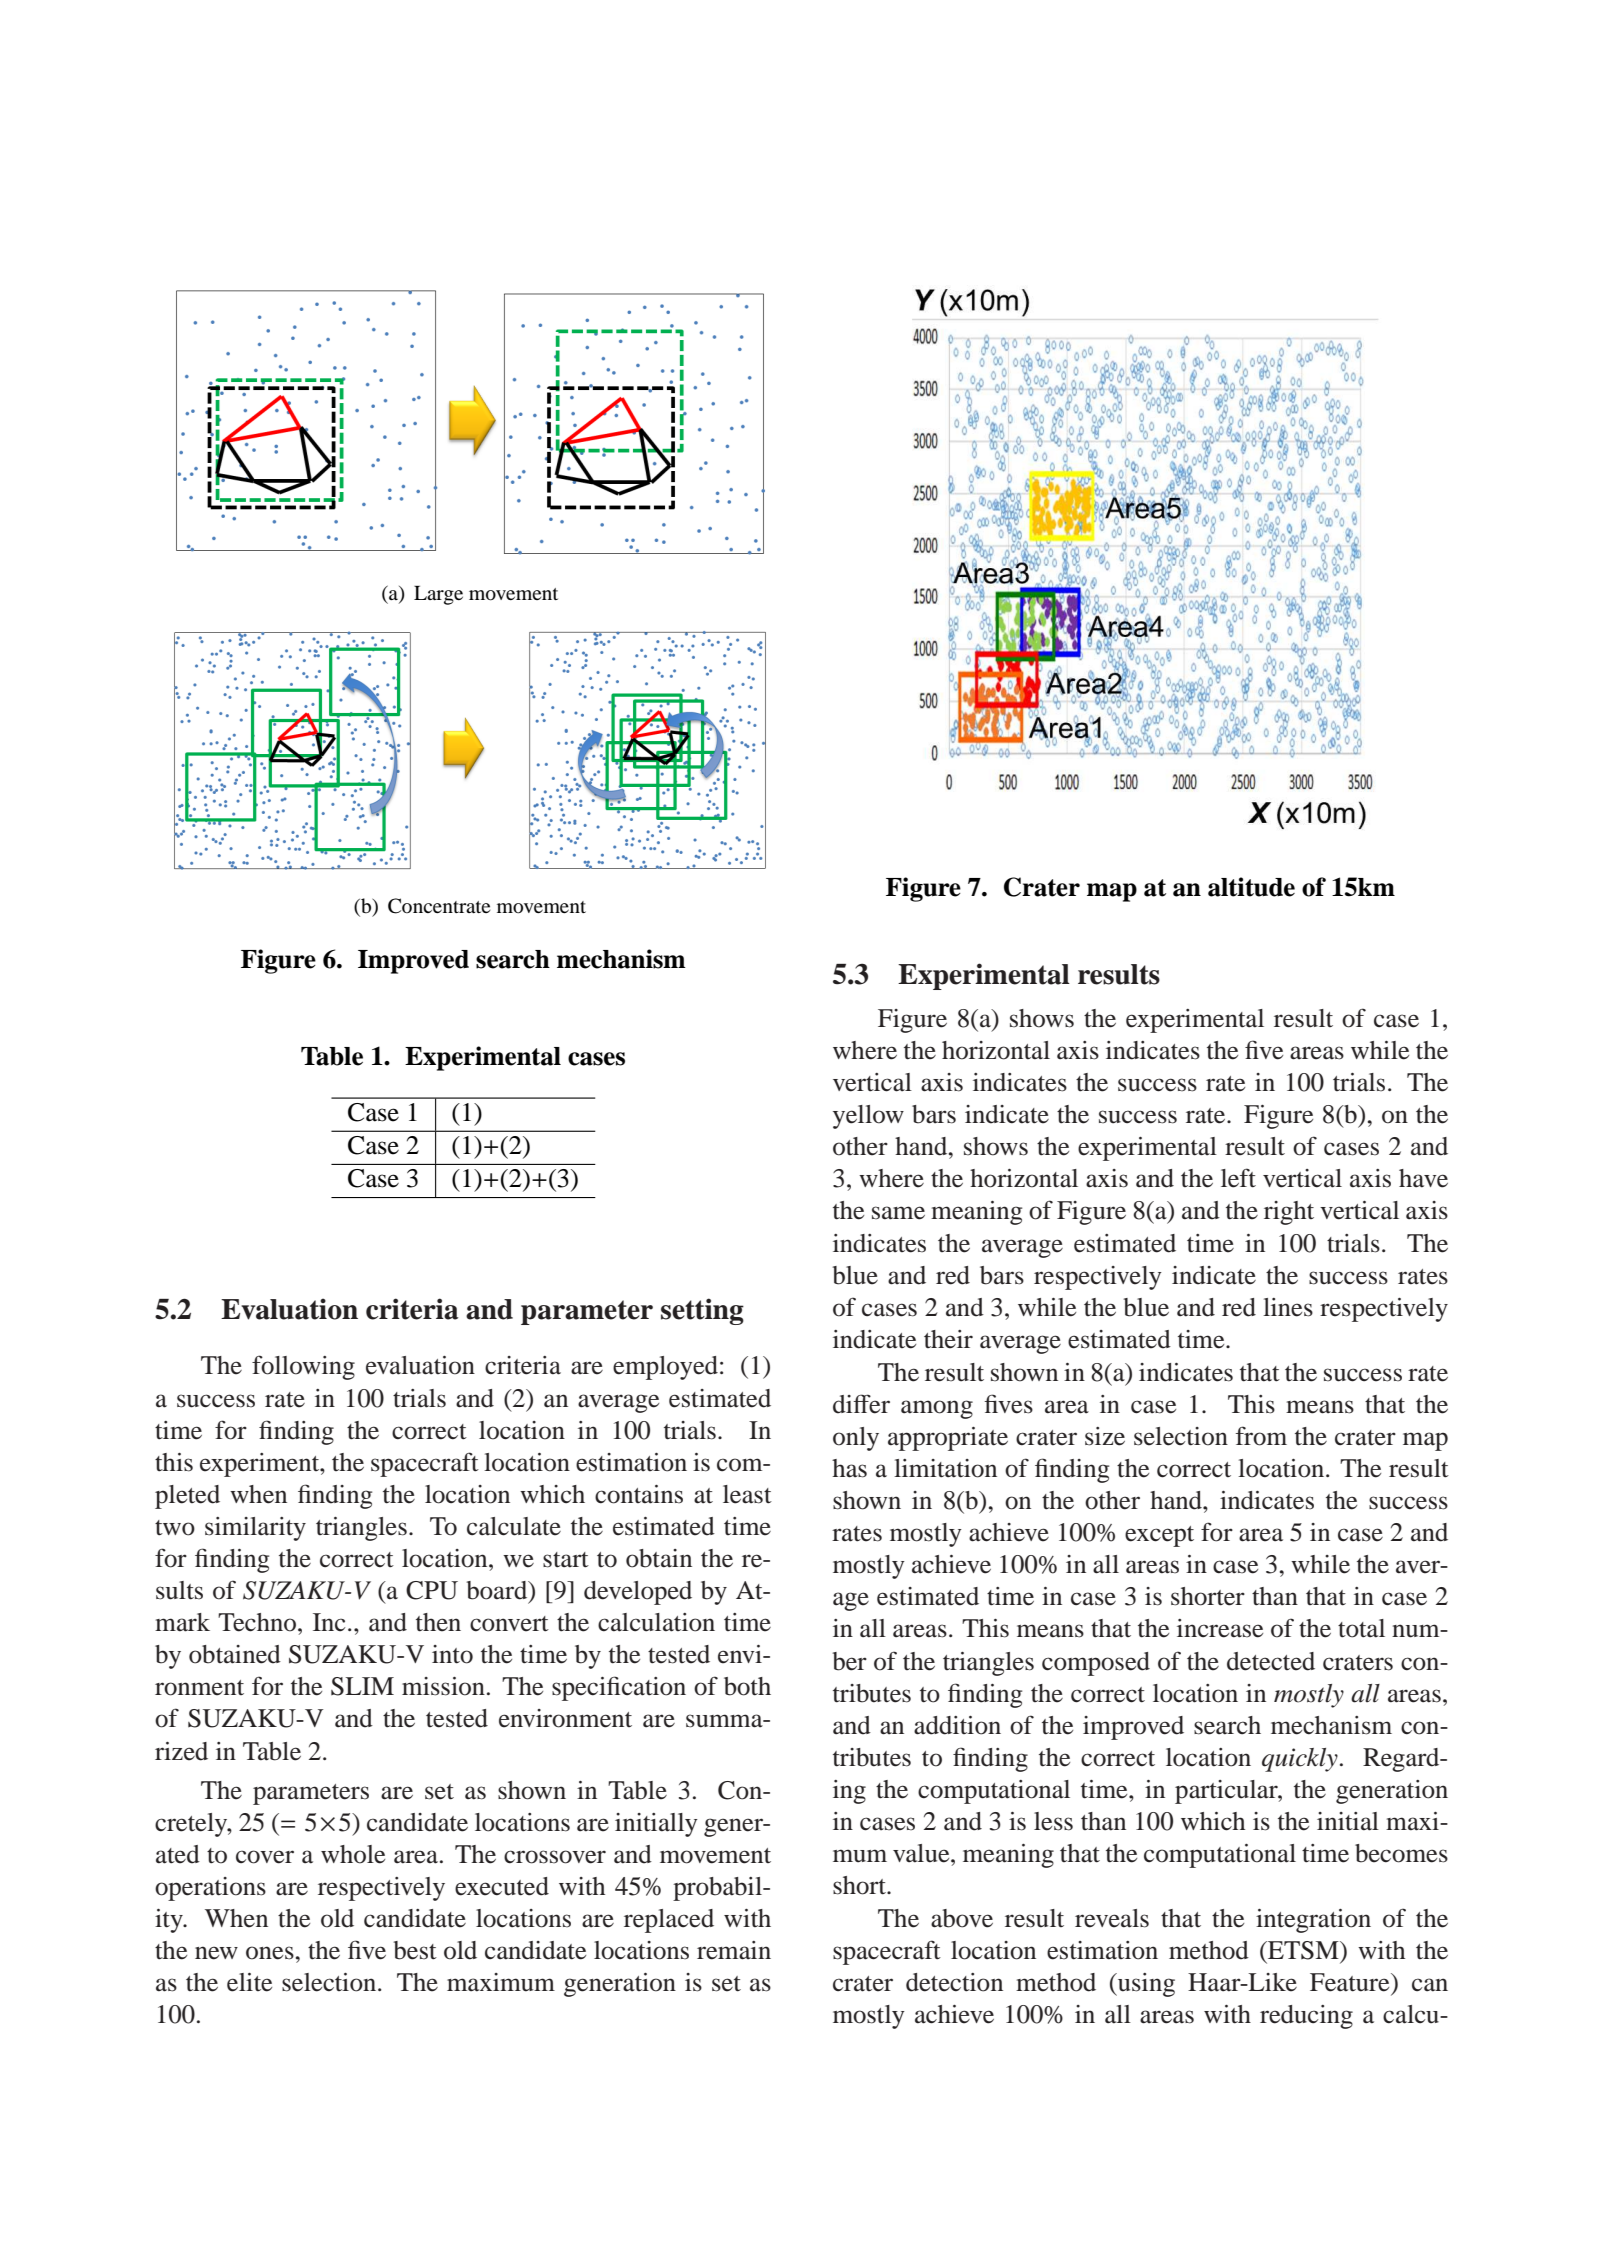 This screenshot has width=1597, height=2260. What do you see at coordinates (303, 1367) in the screenshot?
I see `following` at bounding box center [303, 1367].
